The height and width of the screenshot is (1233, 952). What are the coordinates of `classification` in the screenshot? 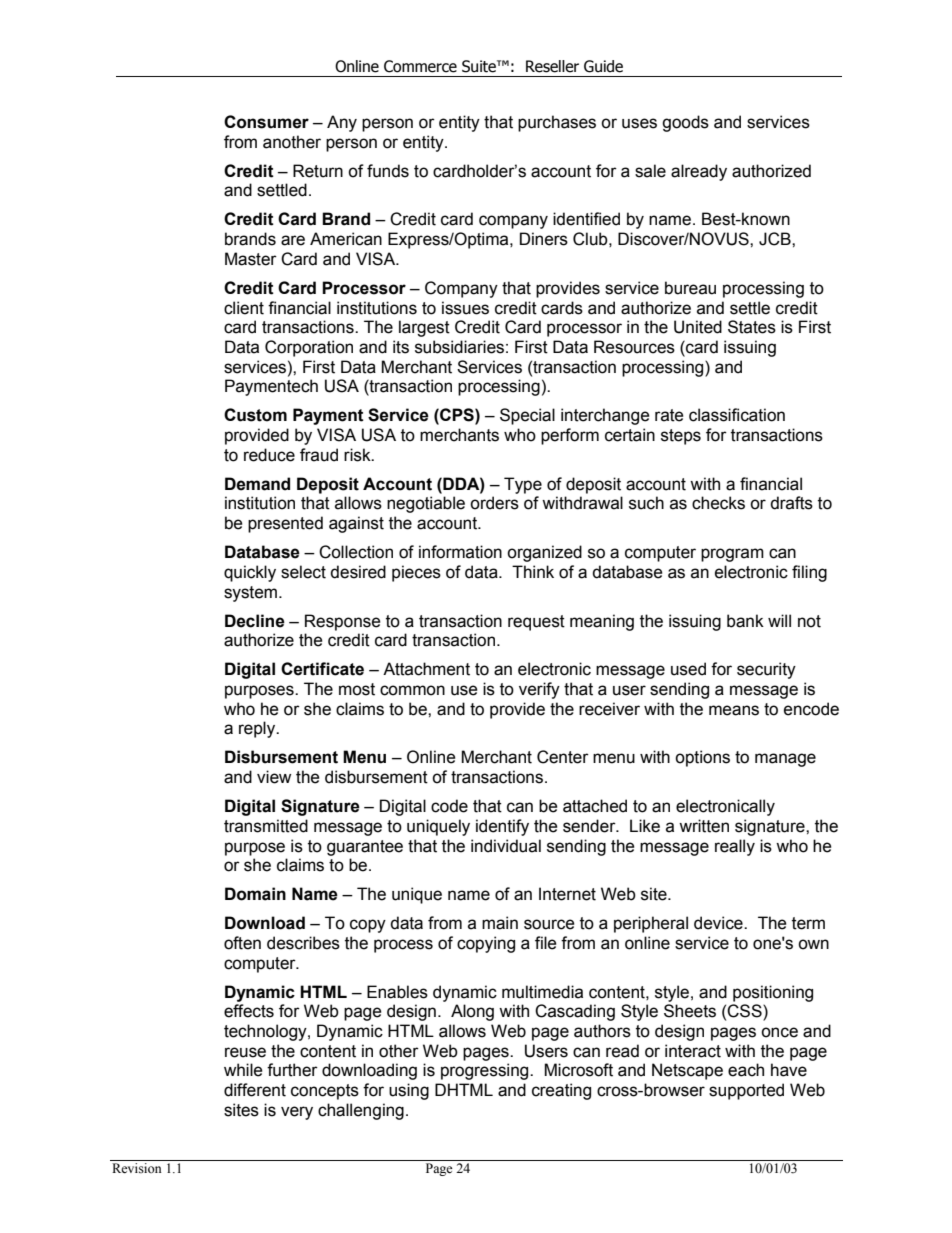 It's located at (737, 415).
